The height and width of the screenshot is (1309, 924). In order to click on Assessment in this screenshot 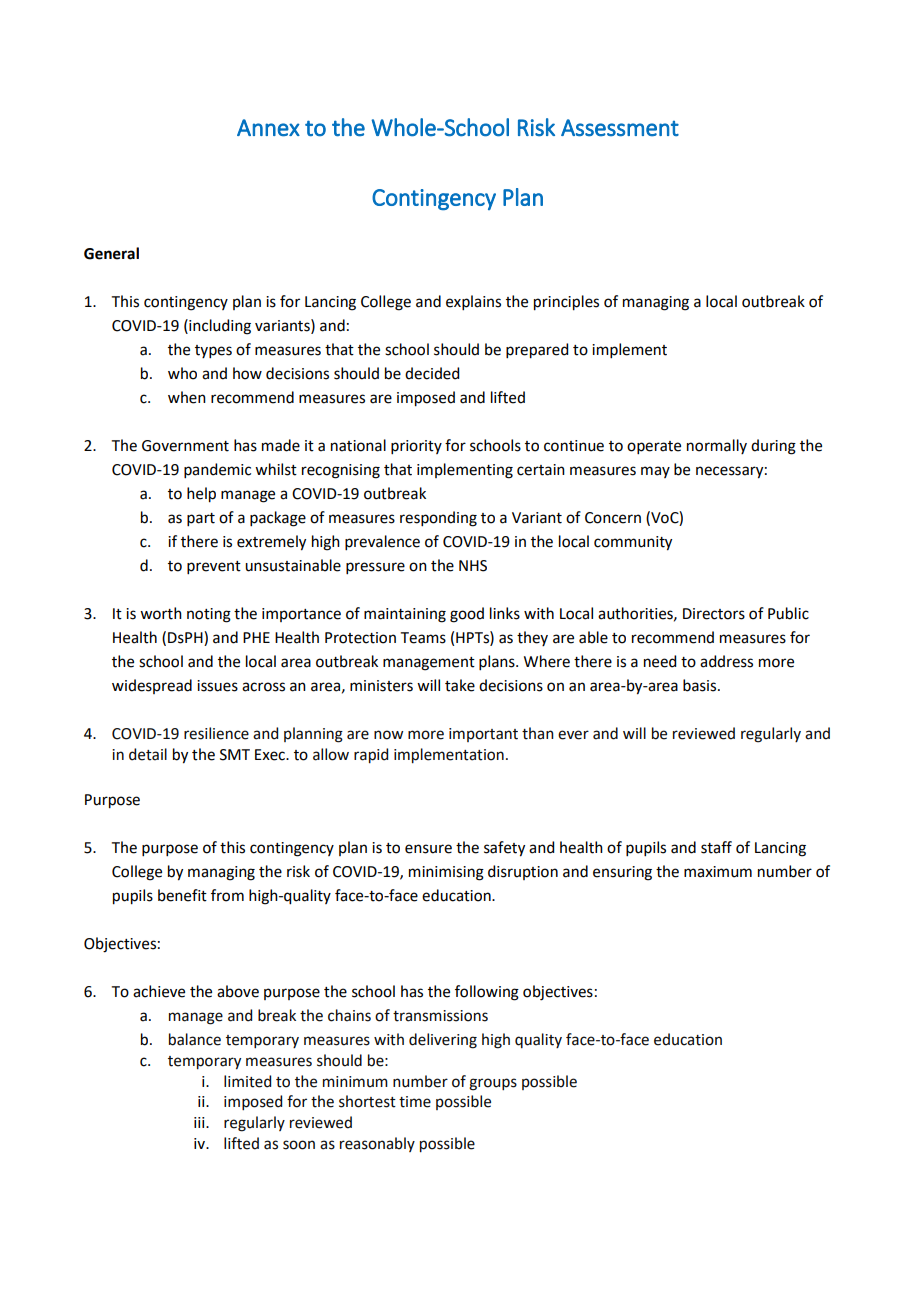, I will do `click(620, 128)`.
